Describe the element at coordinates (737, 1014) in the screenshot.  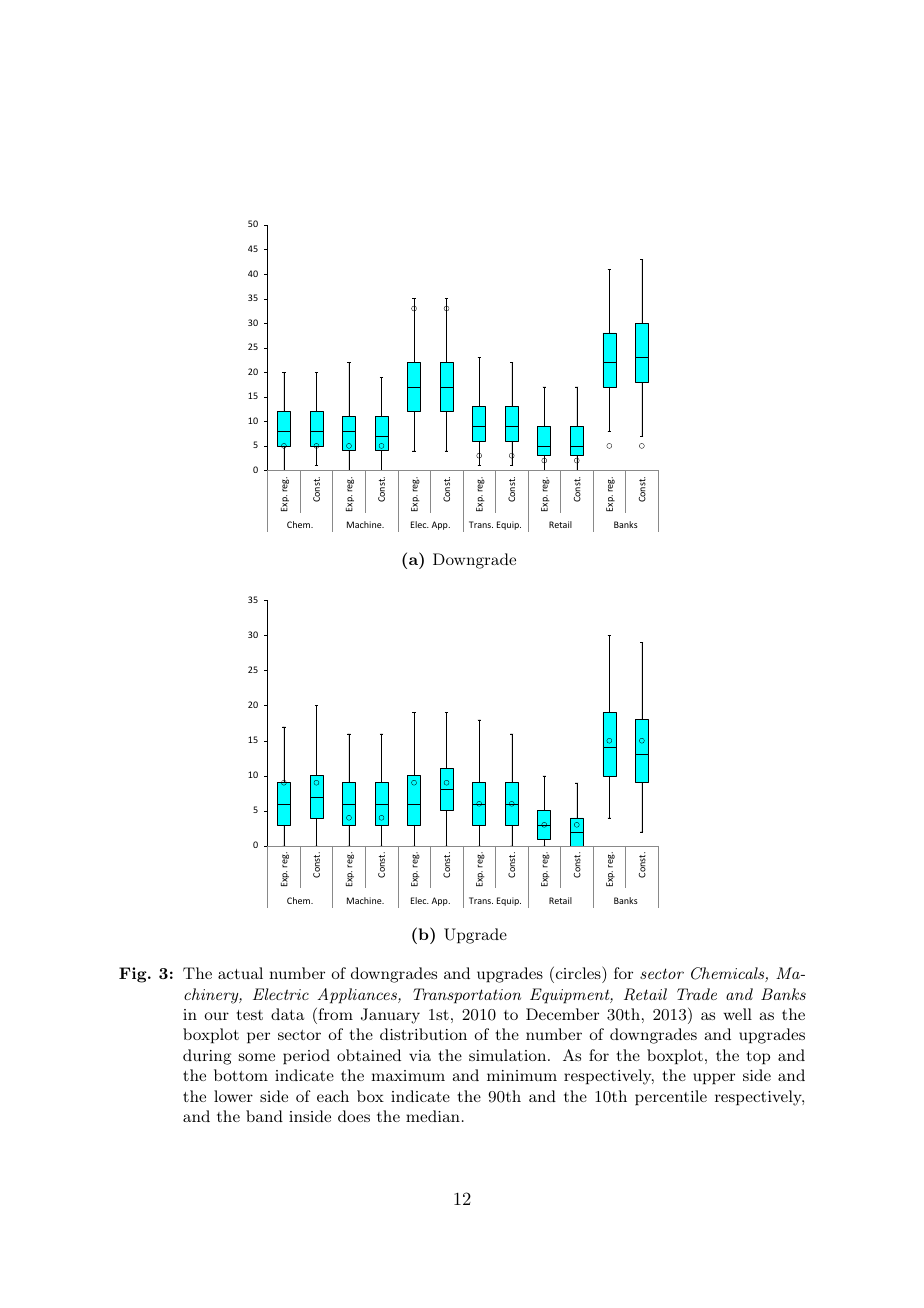
I see `well` at that location.
